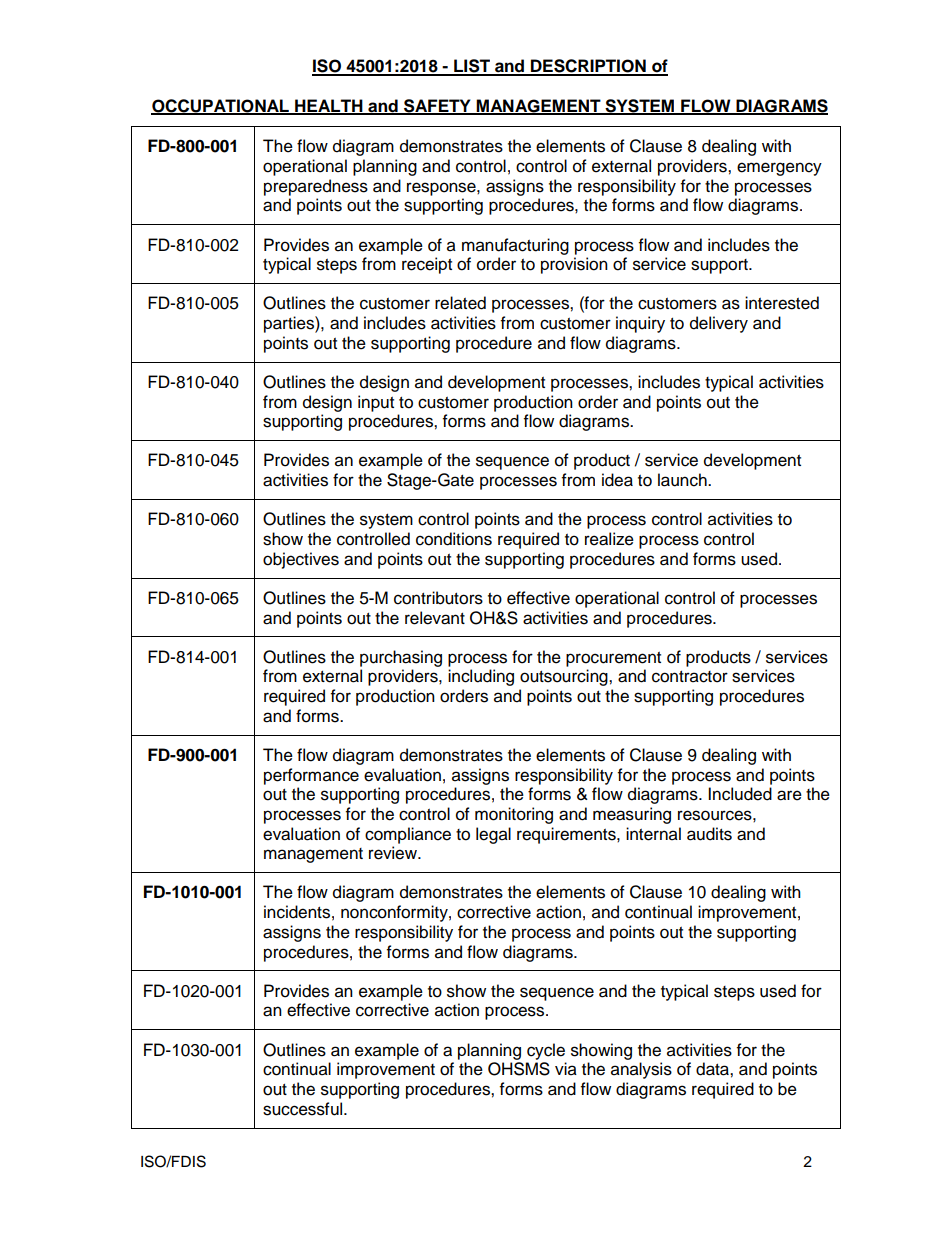 This screenshot has width=952, height=1233. Describe the element at coordinates (304, 1109) in the screenshot. I see `successful` at that location.
